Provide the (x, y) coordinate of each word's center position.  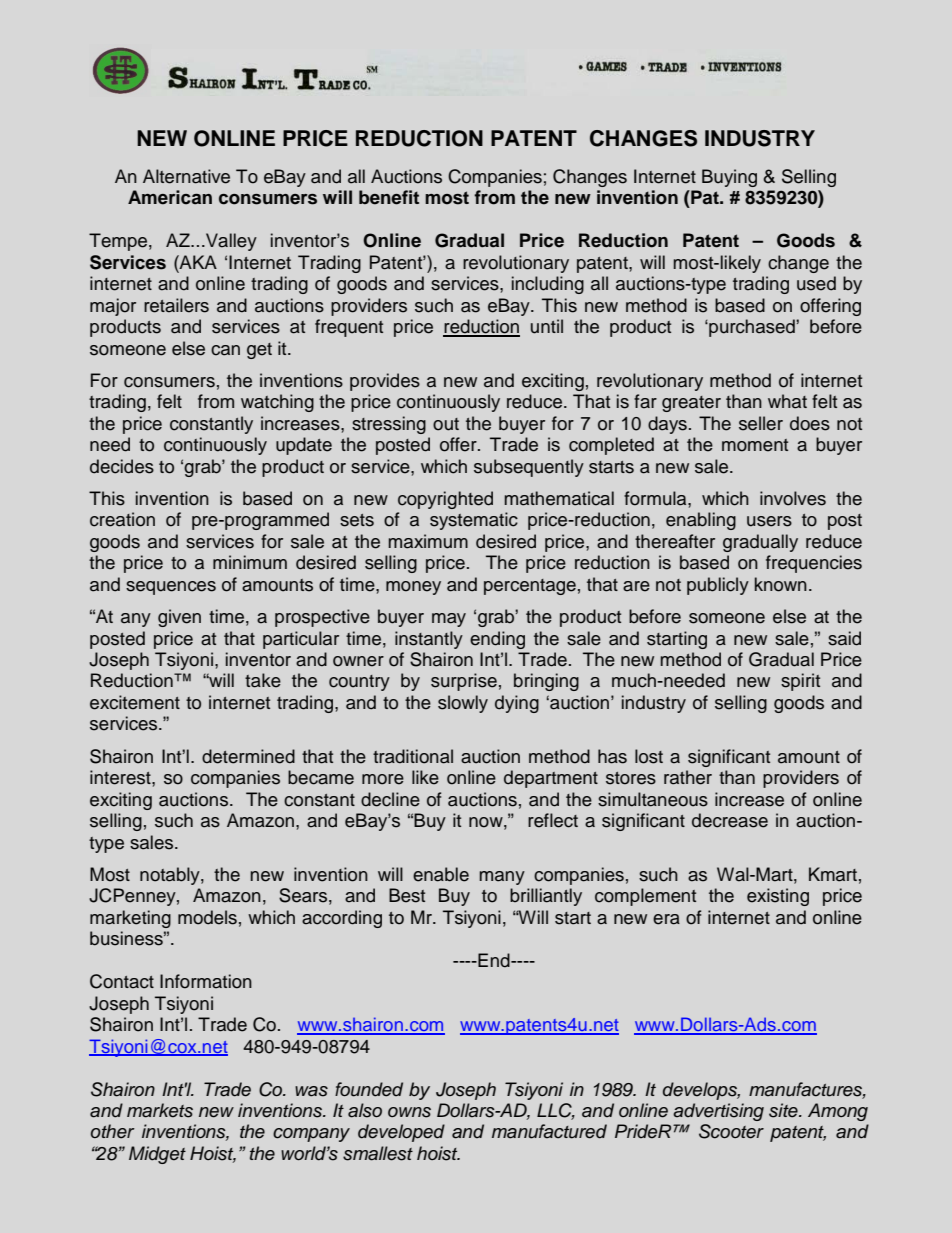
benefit (389, 197)
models (207, 917)
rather (688, 777)
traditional (413, 756)
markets (160, 1110)
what (787, 401)
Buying (729, 178)
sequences (171, 588)
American (170, 197)
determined (248, 756)
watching (277, 403)
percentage (530, 587)
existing (778, 897)
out (446, 424)
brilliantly (546, 897)
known (781, 584)
